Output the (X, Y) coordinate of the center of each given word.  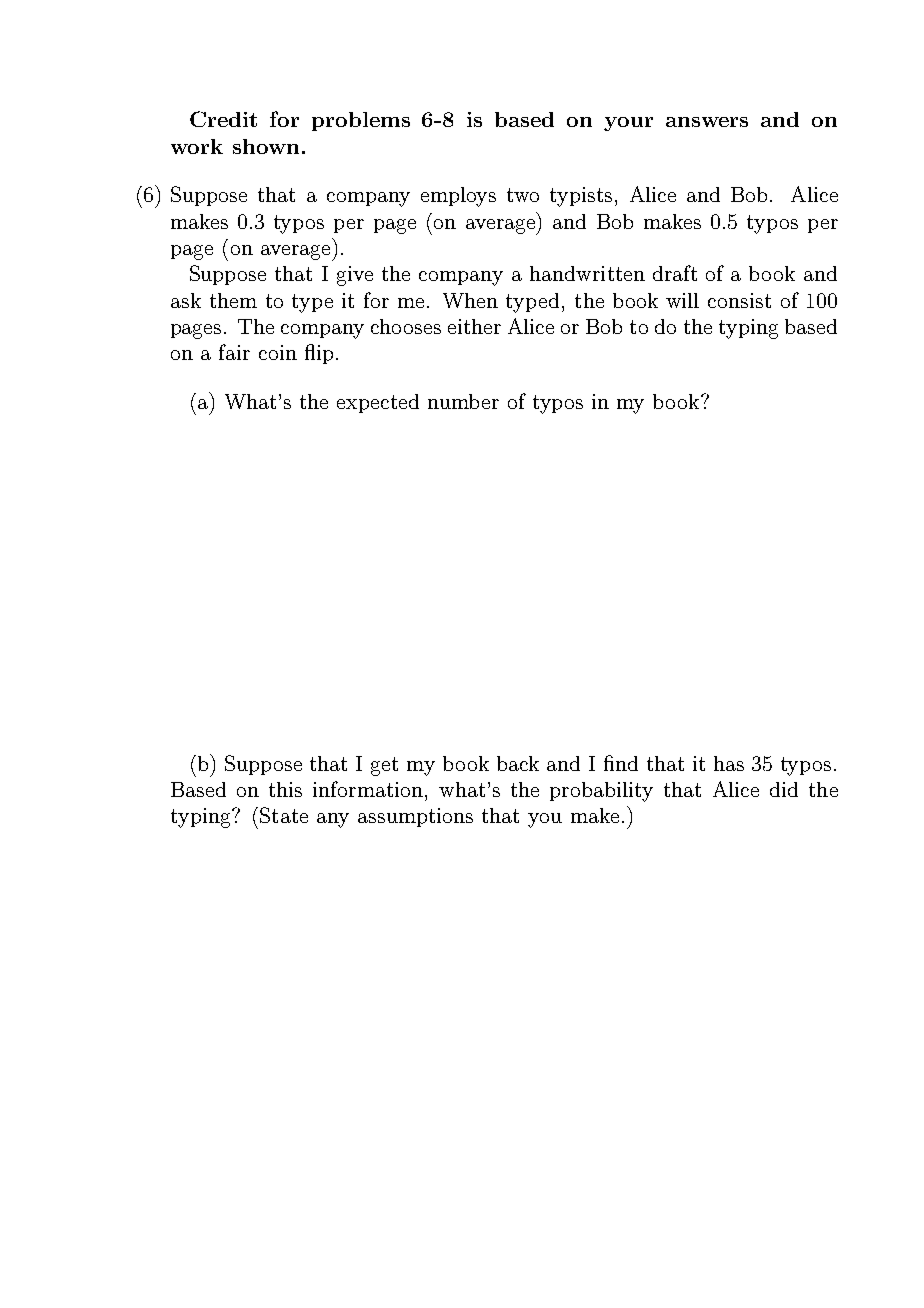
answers (707, 122)
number (463, 401)
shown (266, 146)
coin (278, 352)
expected (378, 403)
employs (458, 197)
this (285, 789)
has (729, 763)
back (518, 763)
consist (739, 300)
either (474, 326)
